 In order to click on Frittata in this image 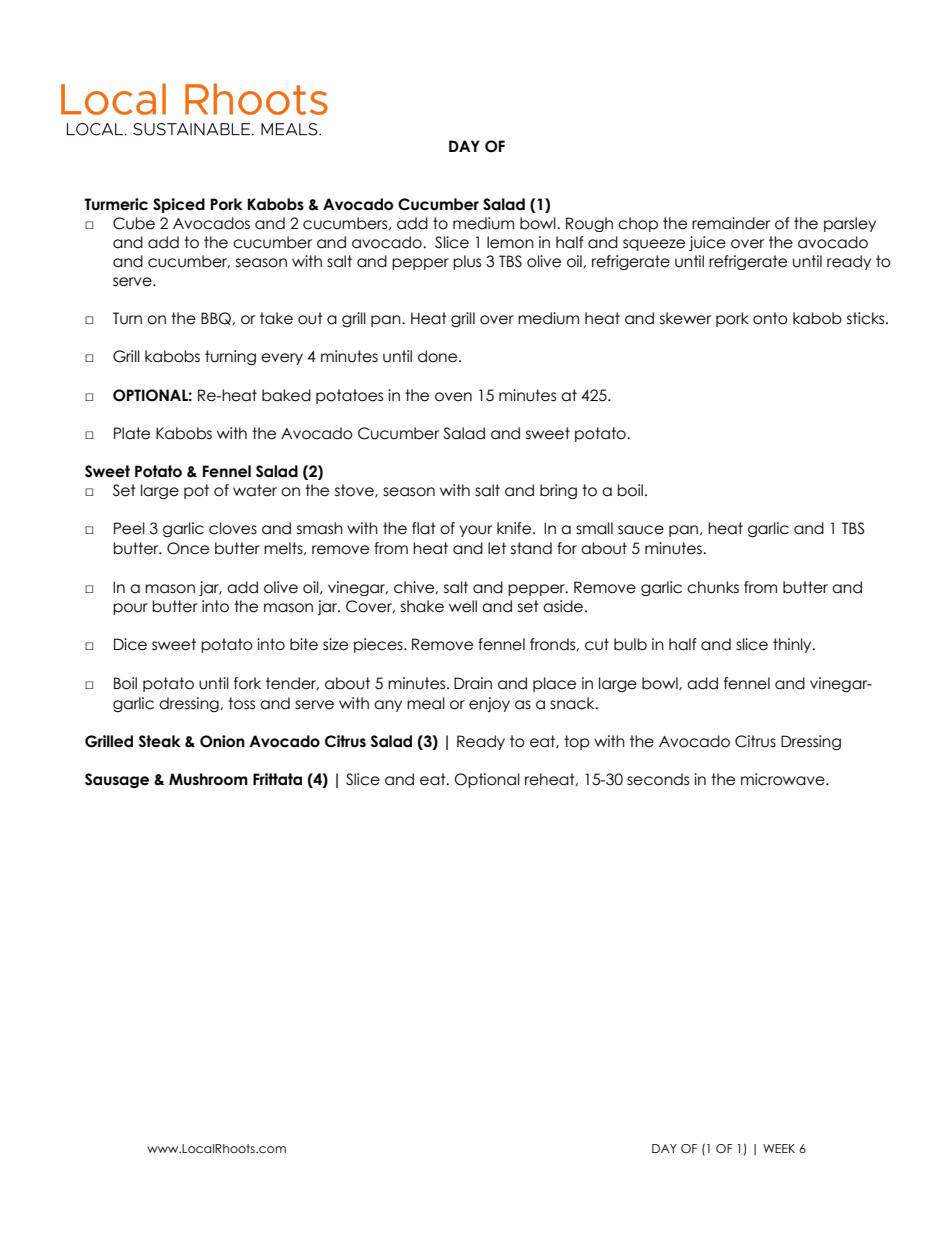, I will do `click(277, 779)`.
